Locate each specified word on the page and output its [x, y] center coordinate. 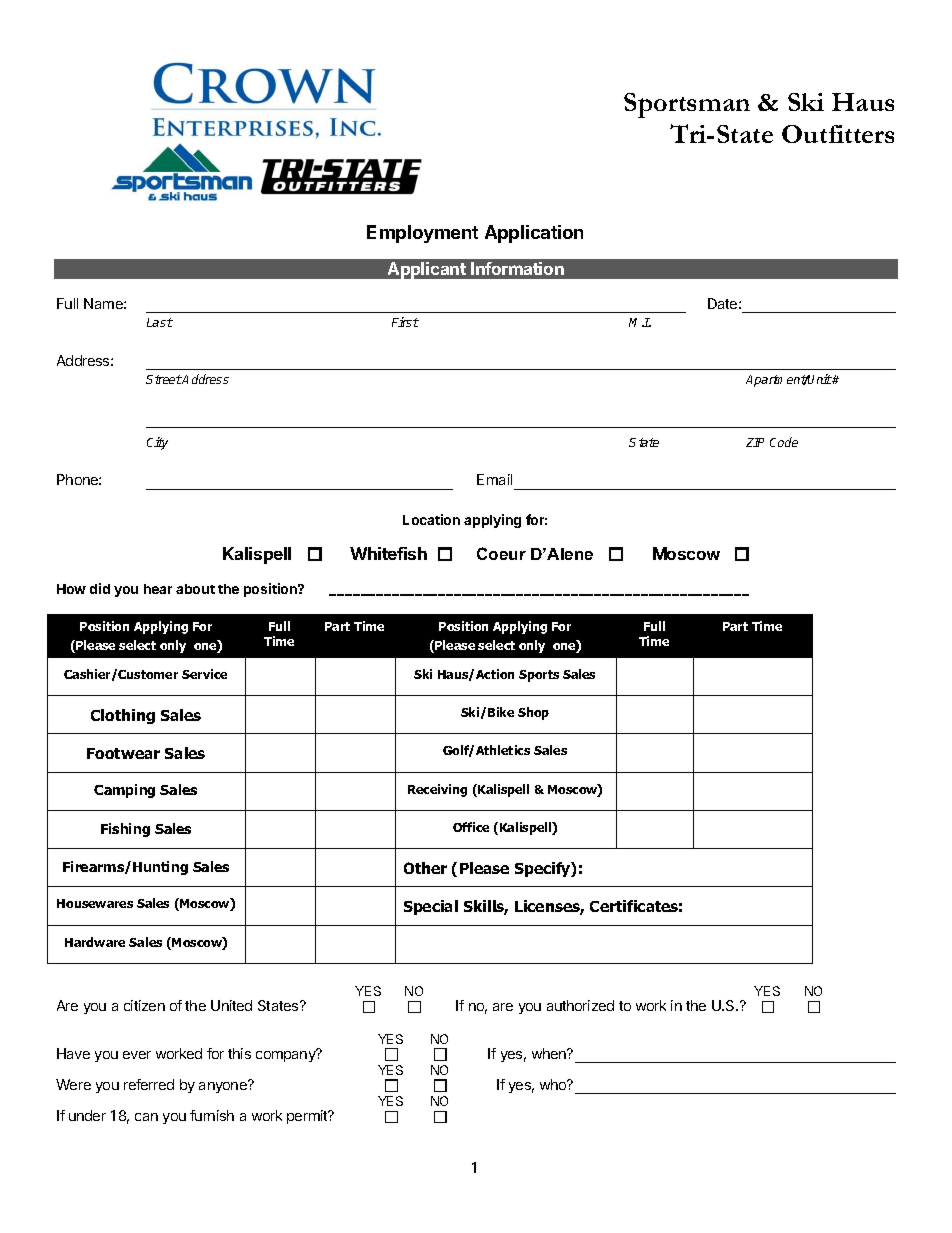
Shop [533, 713]
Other [425, 868]
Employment [422, 234]
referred [149, 1084]
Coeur [501, 553]
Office [471, 827]
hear [158, 589]
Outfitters [838, 134]
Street [164, 379]
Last [160, 322]
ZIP [755, 442]
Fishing [125, 830]
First [405, 322]
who [554, 1084]
